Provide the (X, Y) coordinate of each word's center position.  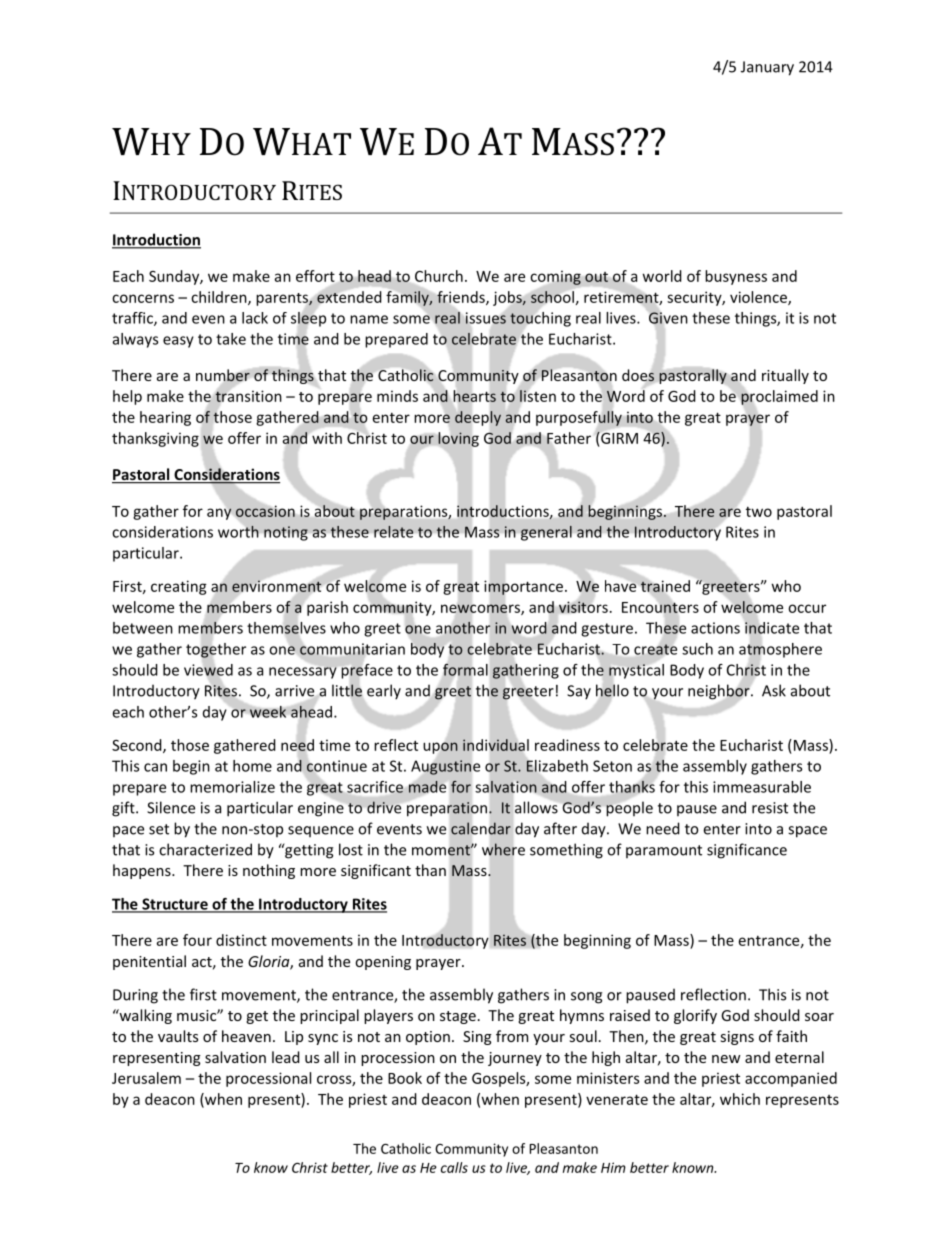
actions (715, 628)
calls (454, 1167)
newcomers (481, 609)
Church (439, 276)
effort (315, 276)
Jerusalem (146, 1078)
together (216, 650)
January (767, 68)
